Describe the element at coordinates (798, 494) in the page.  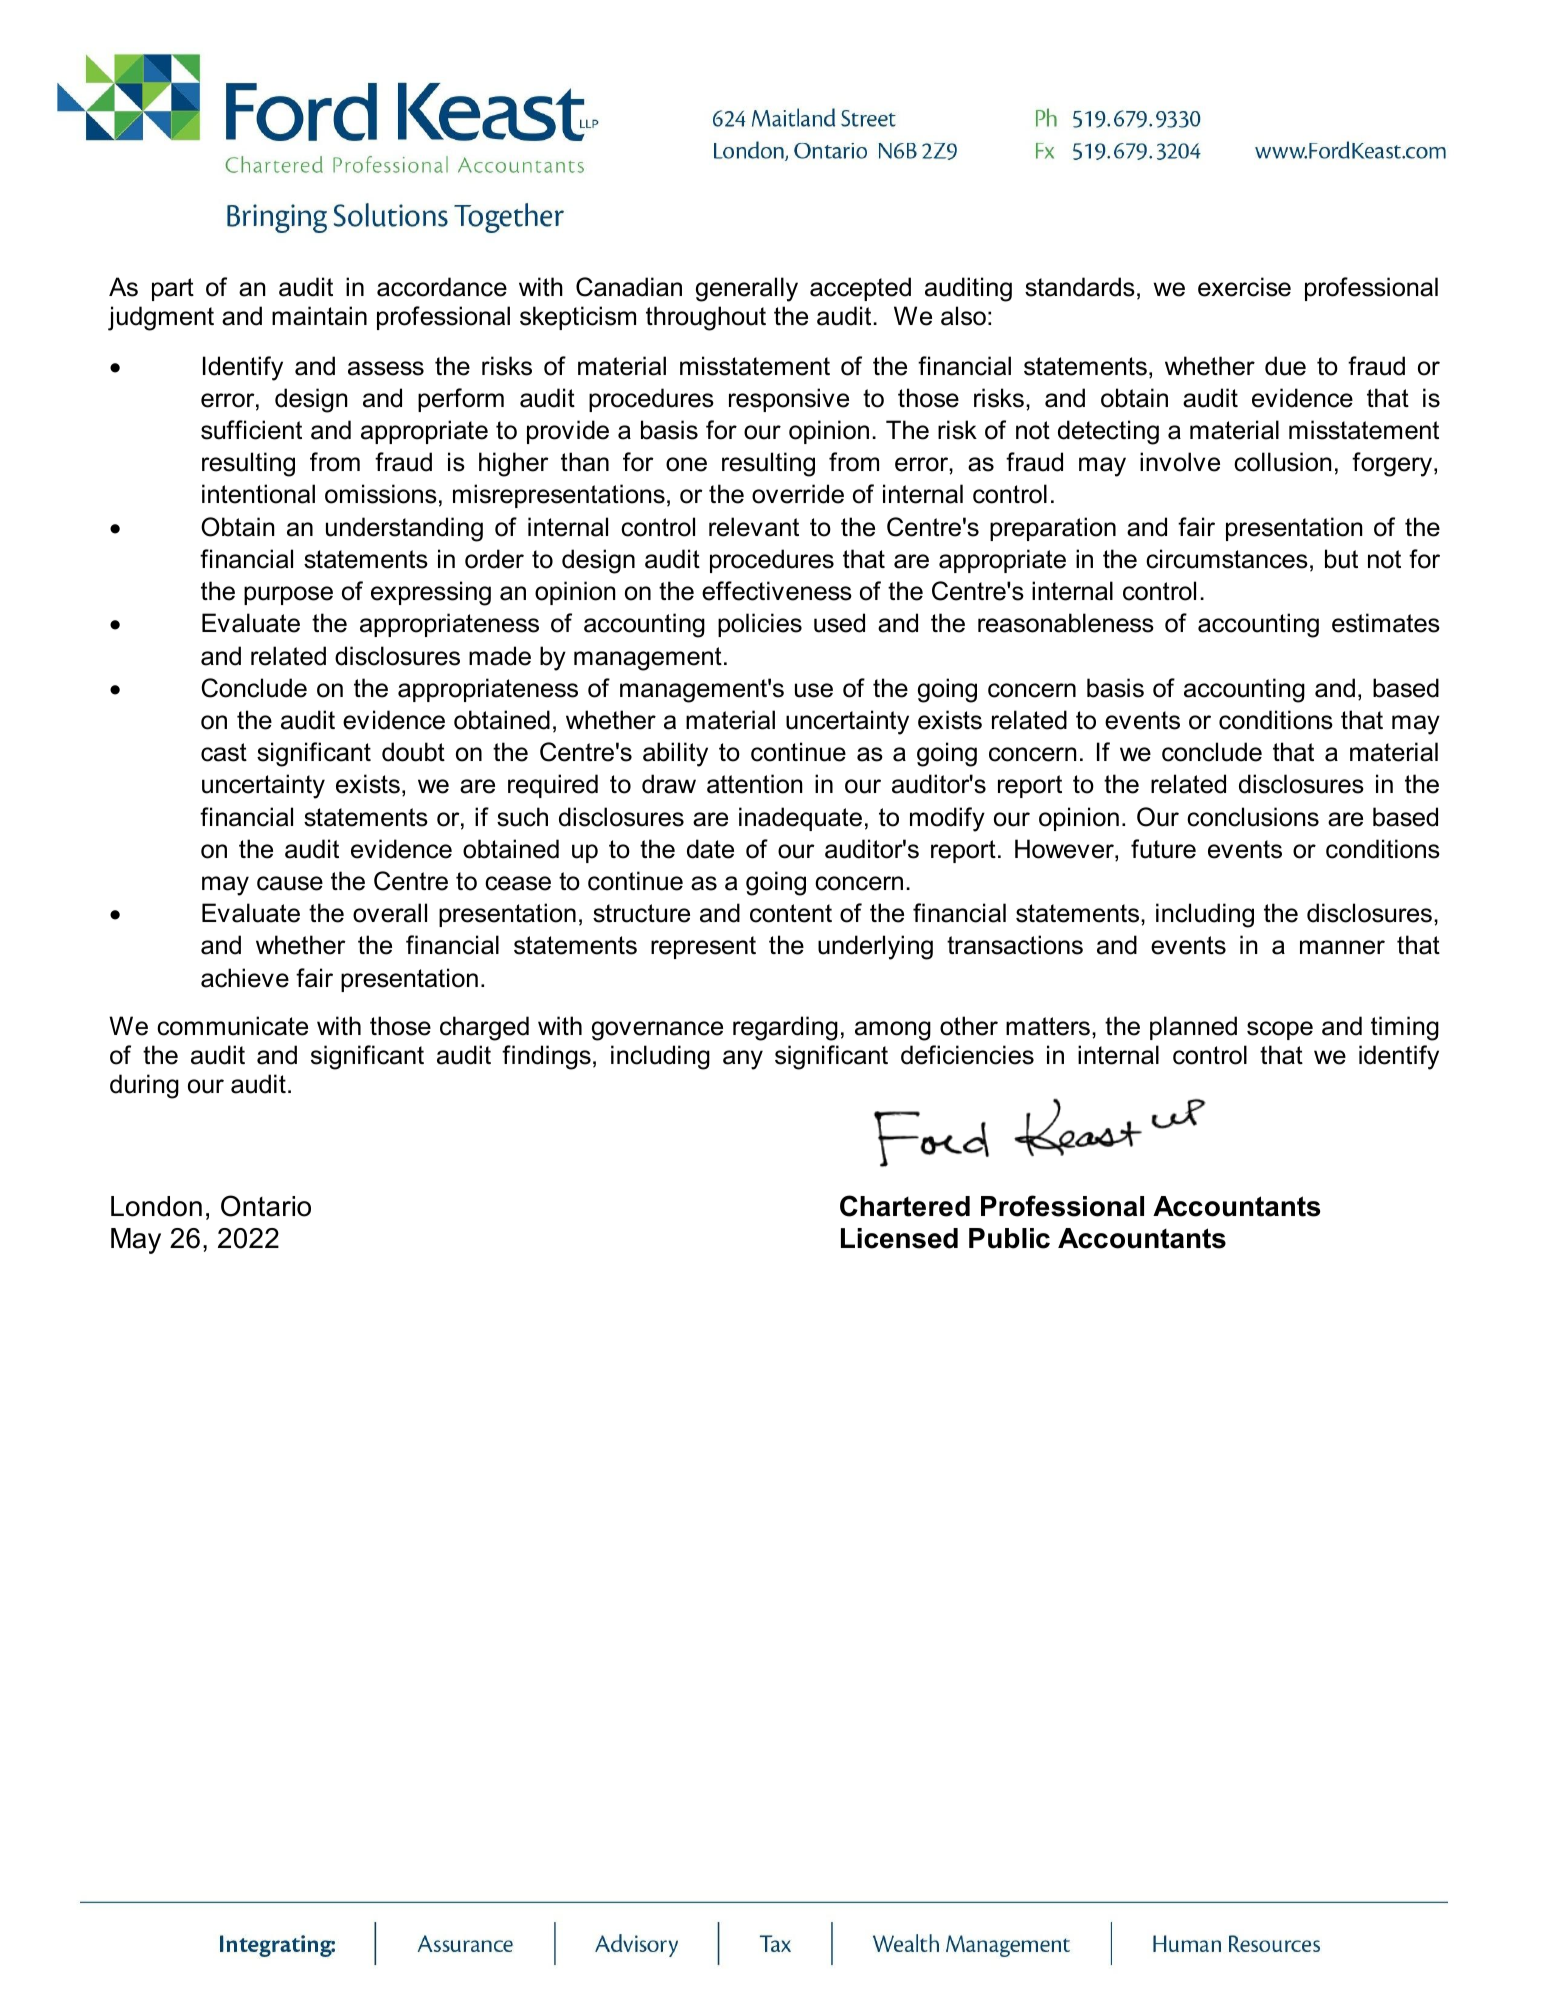
I see `override` at that location.
